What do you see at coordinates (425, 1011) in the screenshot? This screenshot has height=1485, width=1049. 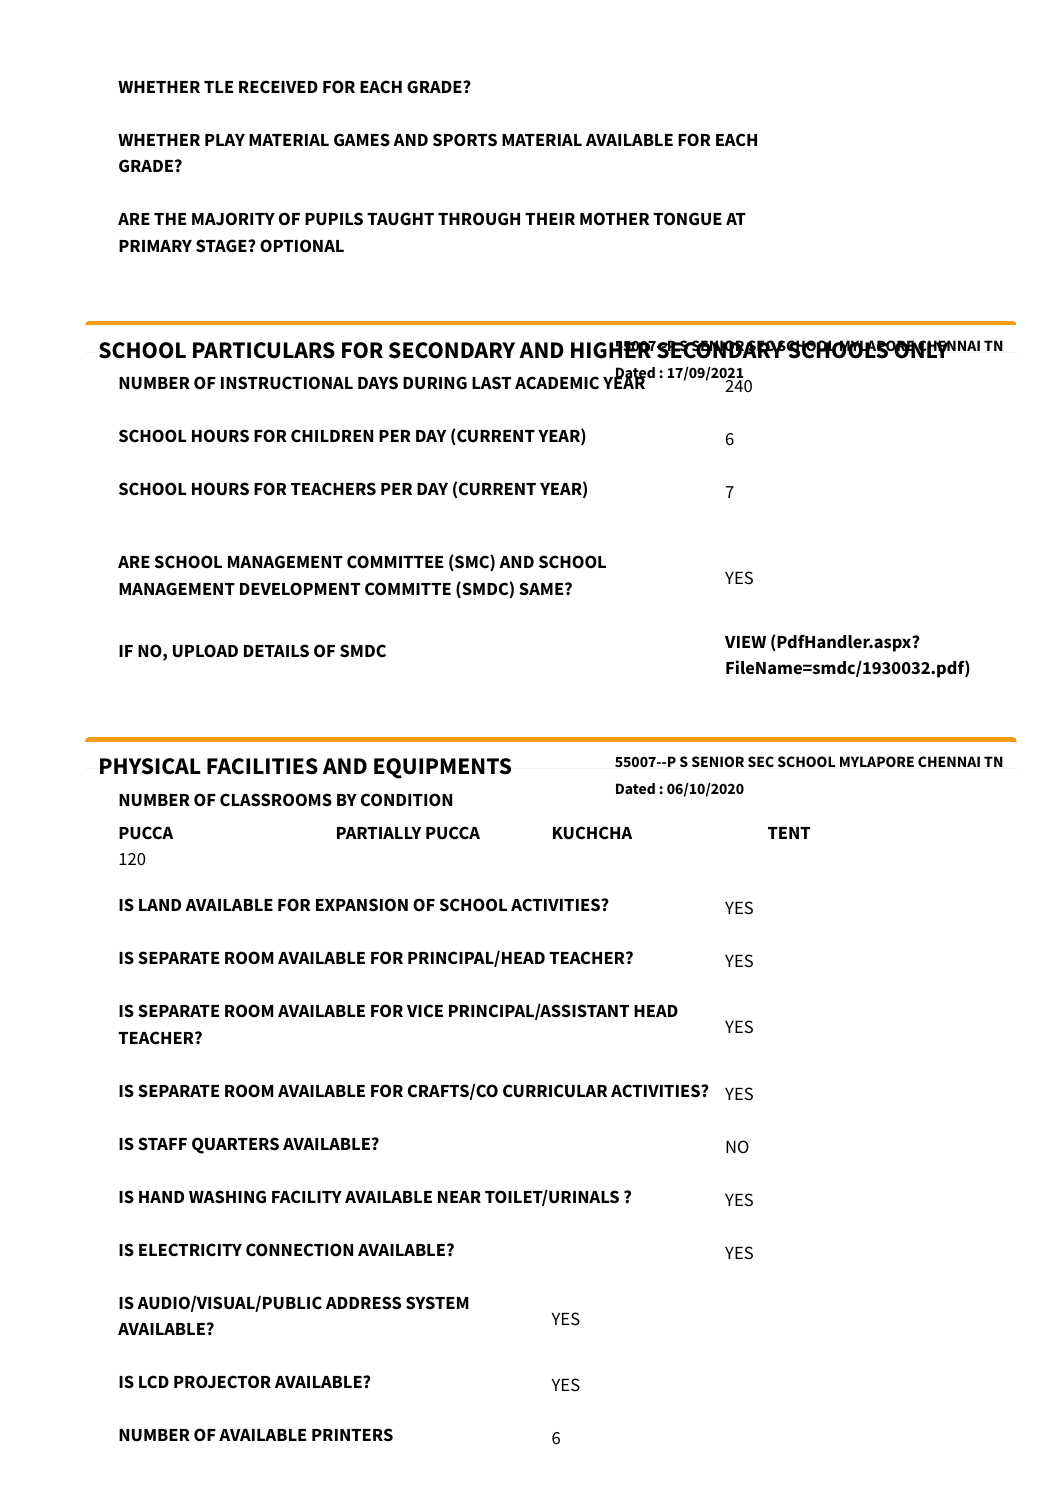 I see `VICE` at bounding box center [425, 1011].
